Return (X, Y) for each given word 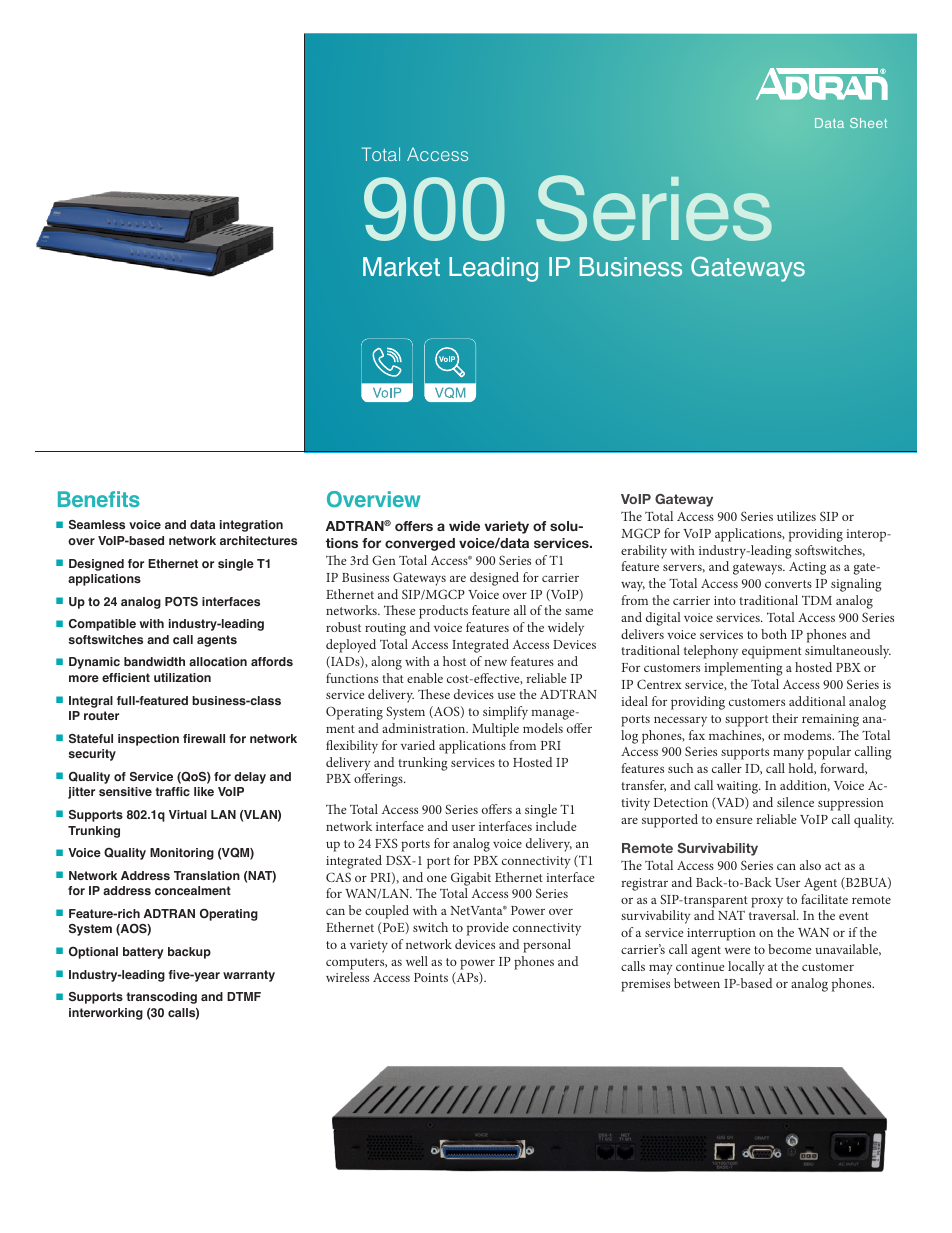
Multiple (495, 730)
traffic (172, 791)
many (788, 755)
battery (143, 953)
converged (420, 544)
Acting (807, 568)
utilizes (796, 516)
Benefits (99, 499)
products (443, 612)
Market (401, 267)
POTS (181, 601)
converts (788, 584)
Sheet (868, 123)
